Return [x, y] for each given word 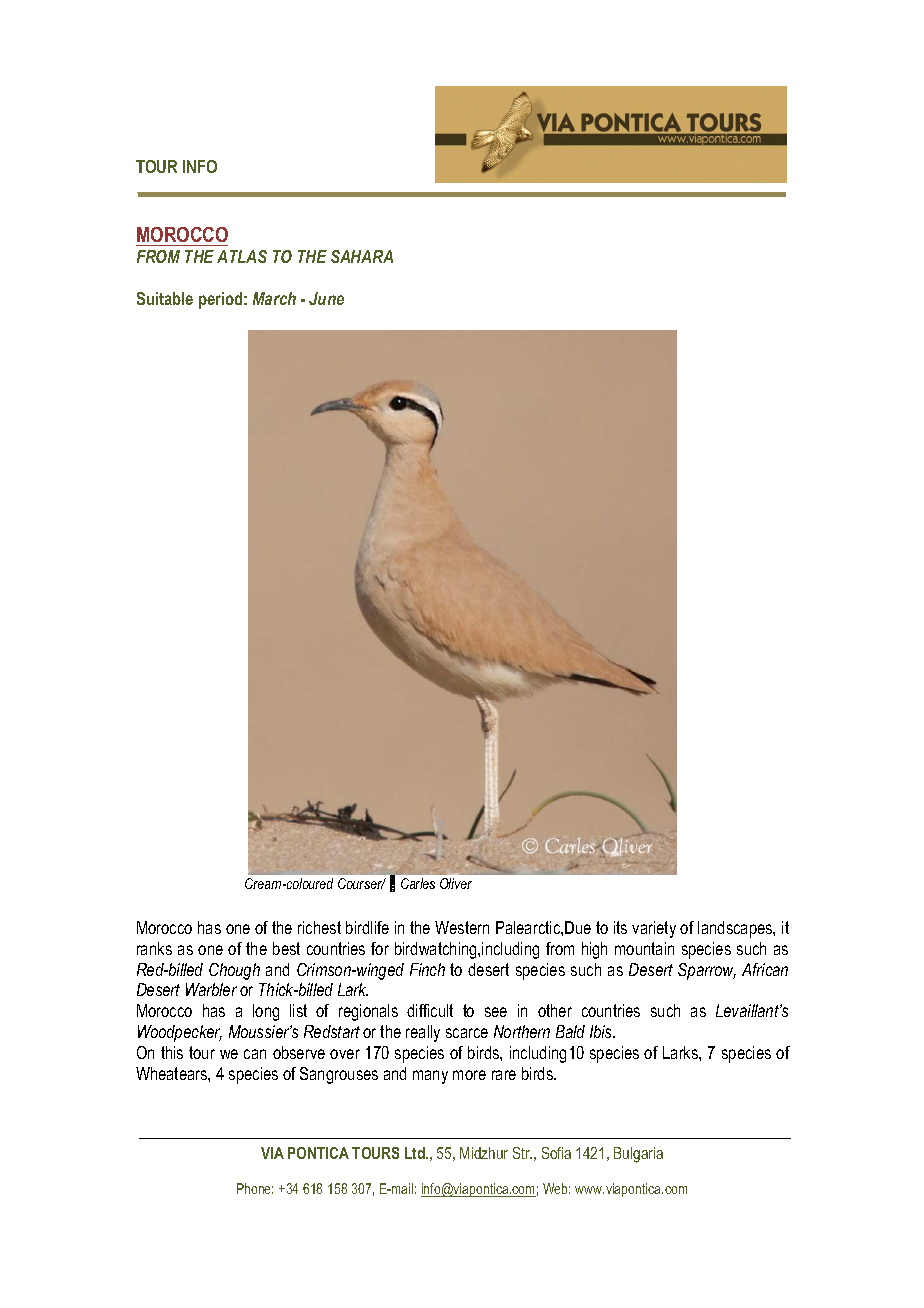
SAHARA [362, 256]
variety [654, 929]
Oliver [456, 883]
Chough [234, 971]
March [274, 298]
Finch [427, 969]
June [326, 298]
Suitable [165, 298]
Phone [255, 1188]
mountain [644, 948]
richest [319, 927]
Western [462, 927]
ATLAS [242, 256]
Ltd [416, 1153]
